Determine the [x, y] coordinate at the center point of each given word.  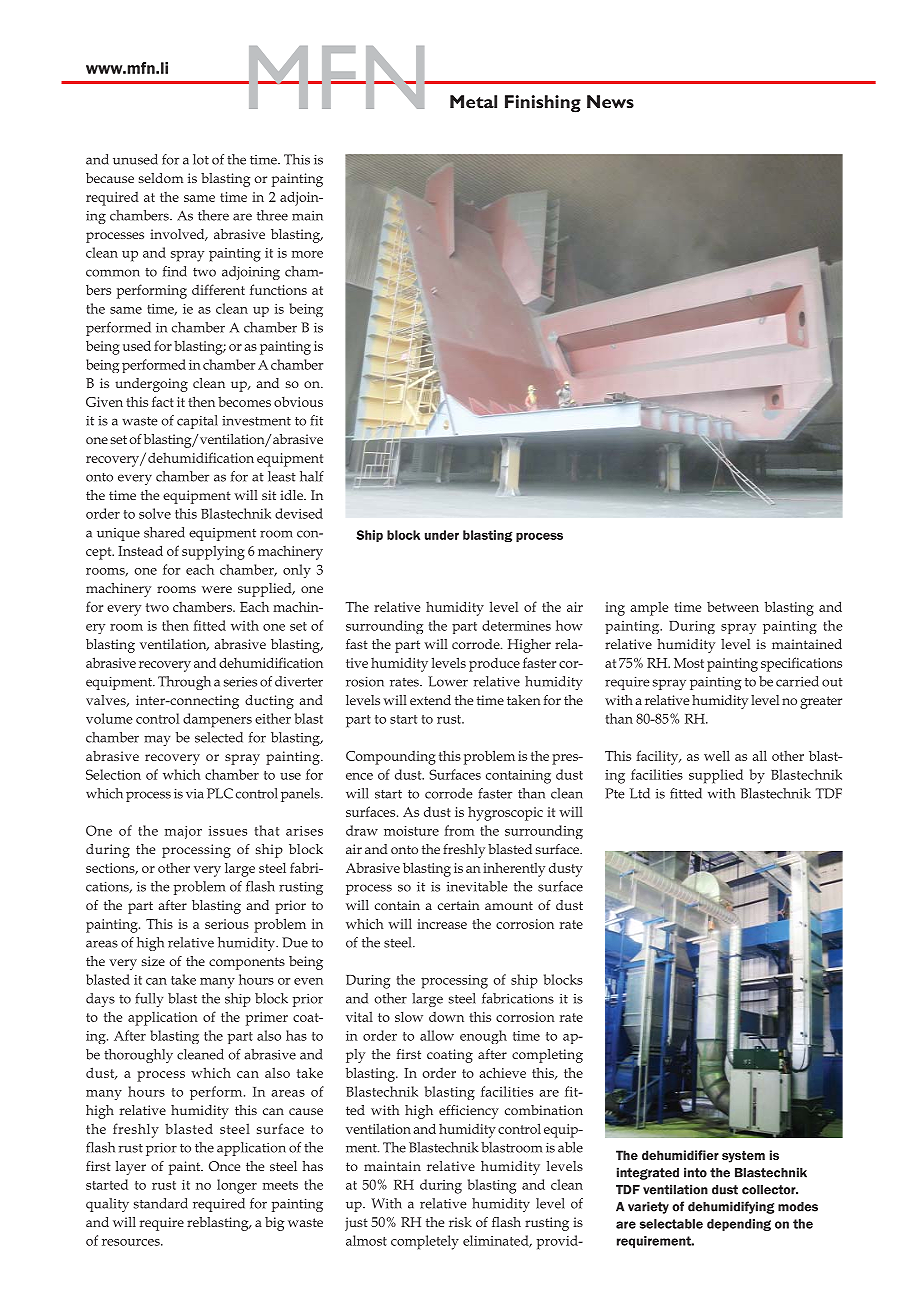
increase [442, 924]
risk [460, 1222]
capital [197, 422]
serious [227, 924]
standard [161, 1203]
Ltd [640, 793]
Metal [473, 101]
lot [201, 159]
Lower [448, 681]
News [610, 101]
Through [184, 683]
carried [797, 681]
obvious [298, 401]
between [733, 607]
